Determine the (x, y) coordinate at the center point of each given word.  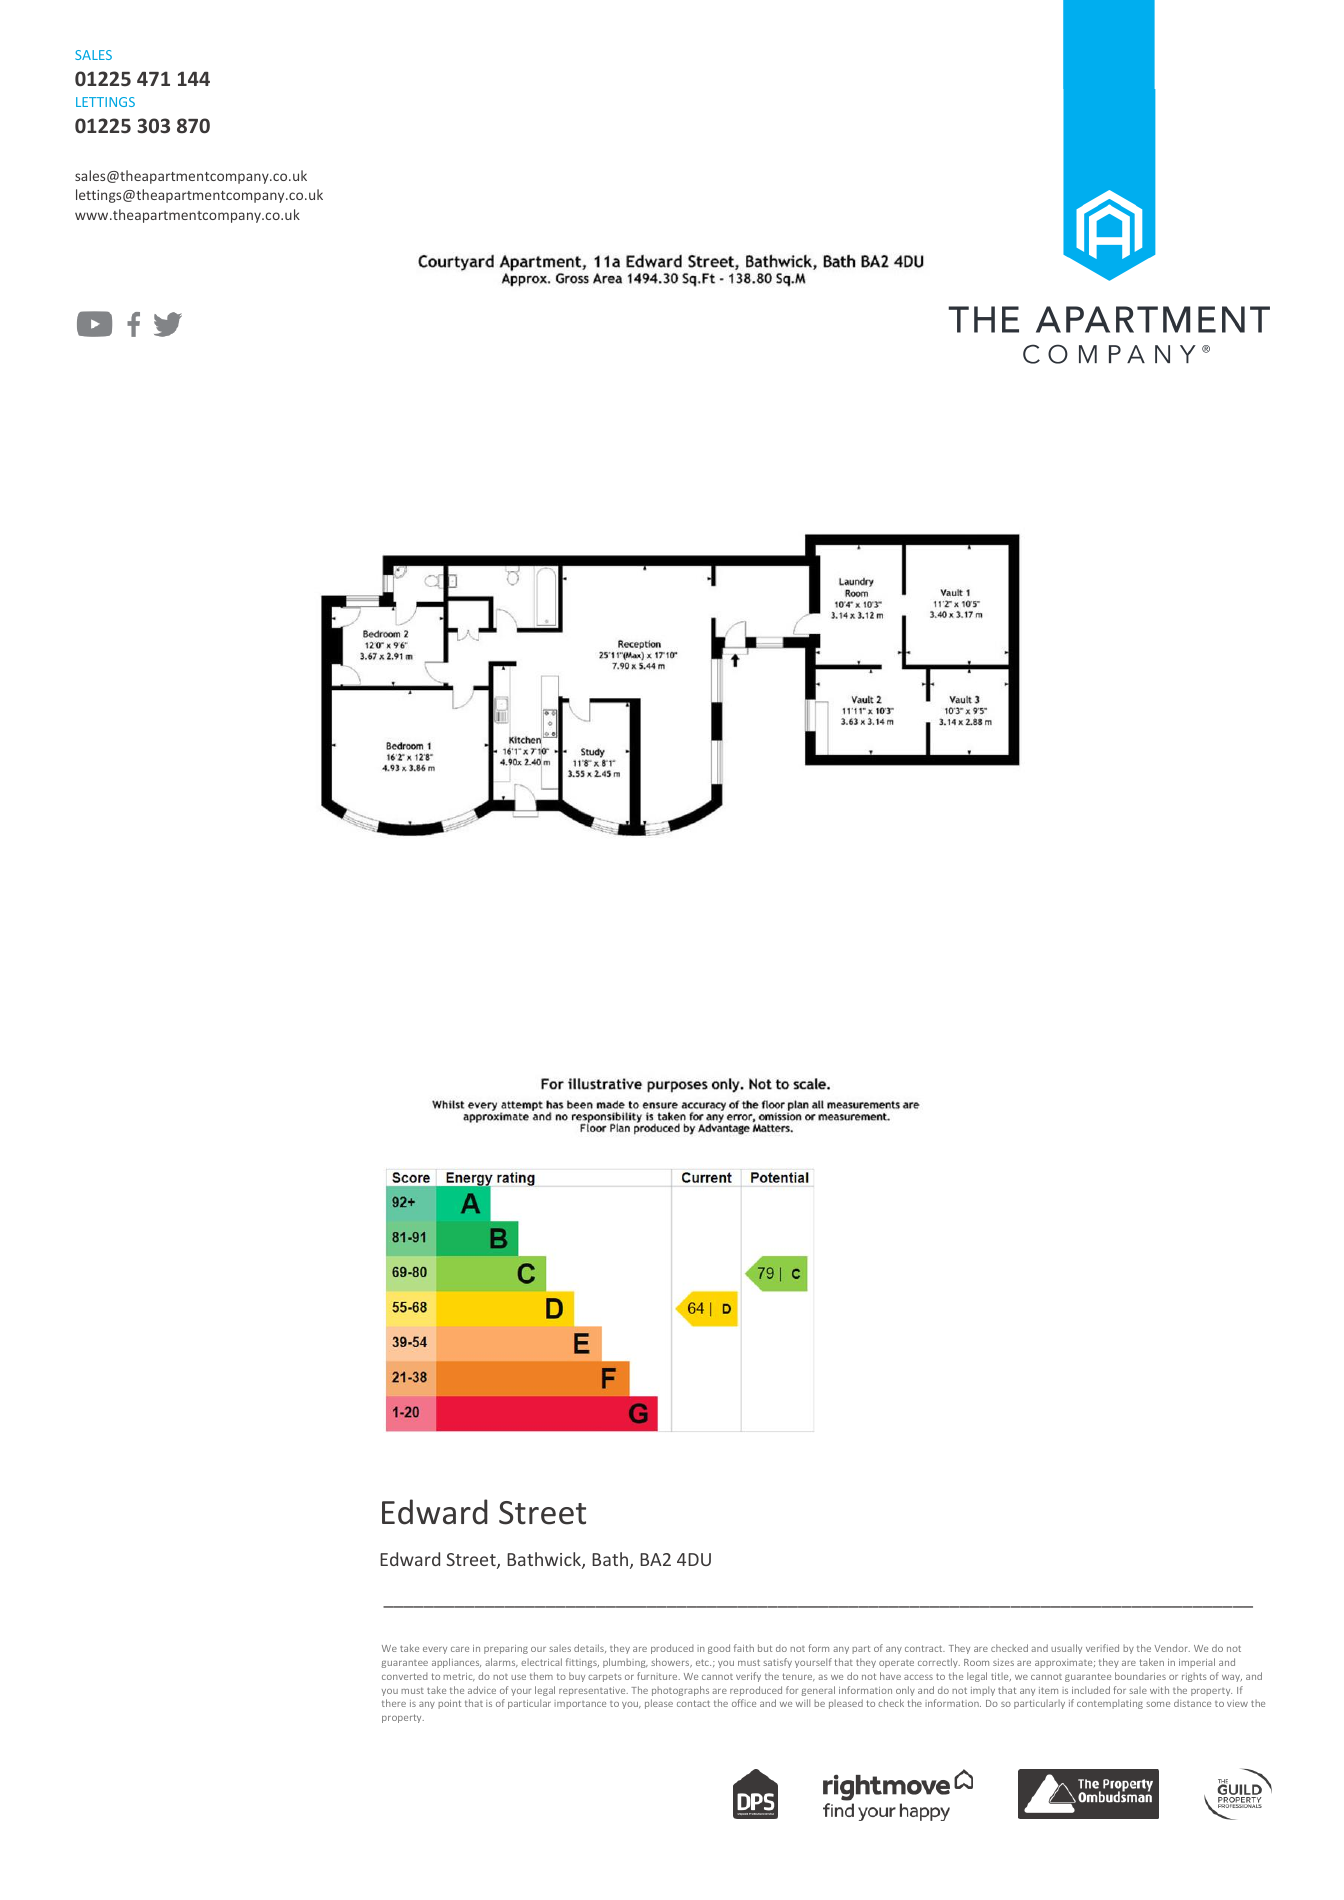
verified (1102, 1648)
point (449, 1704)
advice (482, 1690)
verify (748, 1677)
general (818, 1691)
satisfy (777, 1663)
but (765, 1648)
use (518, 1677)
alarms (501, 1662)
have (890, 1676)
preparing (506, 1649)
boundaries (1140, 1676)
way (1232, 1678)
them (541, 1676)
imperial (1197, 1663)
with (1159, 1690)
